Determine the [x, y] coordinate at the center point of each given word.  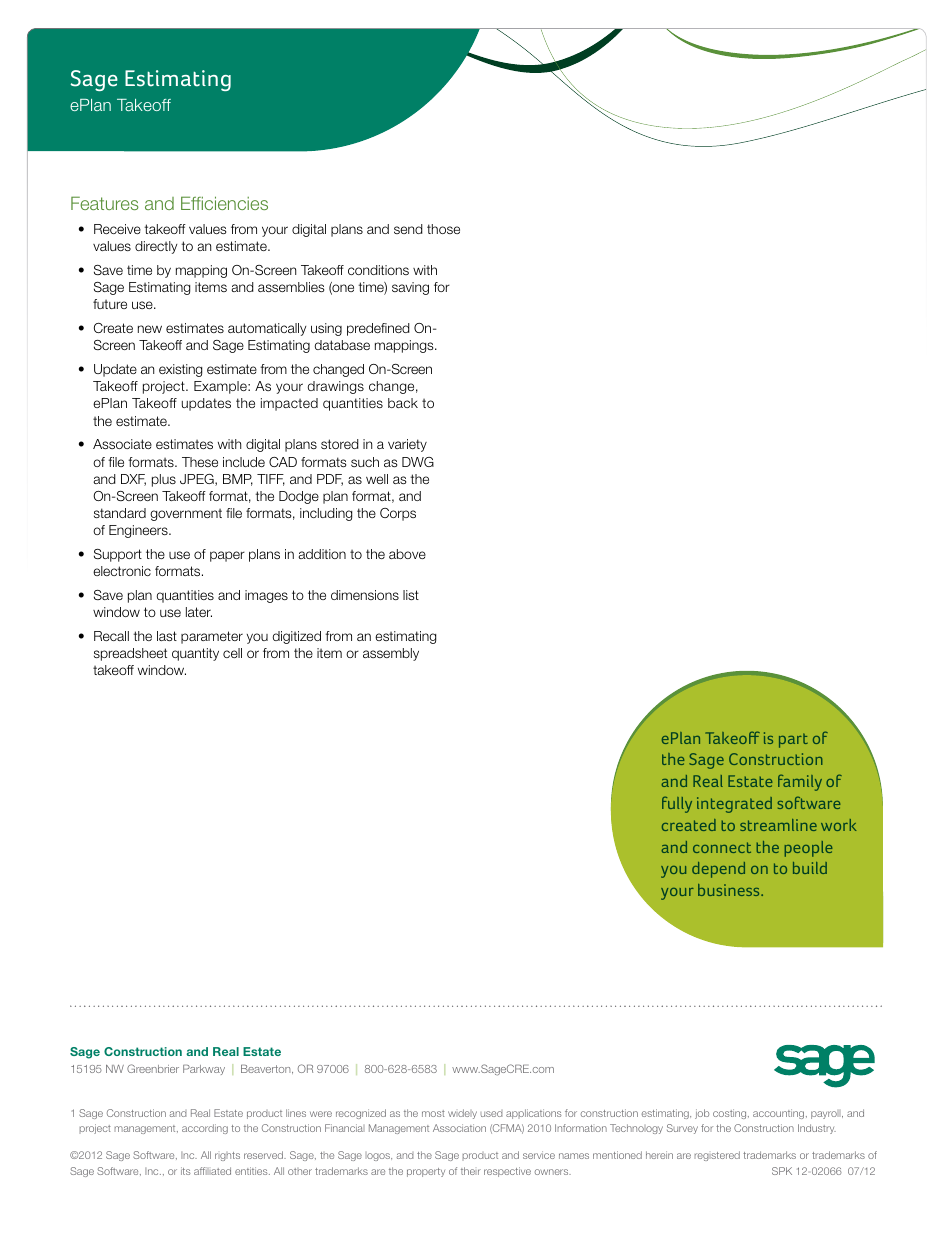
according [205, 1129]
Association [459, 1128]
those [443, 229]
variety [407, 445]
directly [156, 247]
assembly [391, 654]
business [730, 890]
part [793, 740]
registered [717, 1156]
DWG [418, 462]
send [408, 229]
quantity [195, 654]
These [200, 462]
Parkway [204, 1070]
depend [718, 870]
